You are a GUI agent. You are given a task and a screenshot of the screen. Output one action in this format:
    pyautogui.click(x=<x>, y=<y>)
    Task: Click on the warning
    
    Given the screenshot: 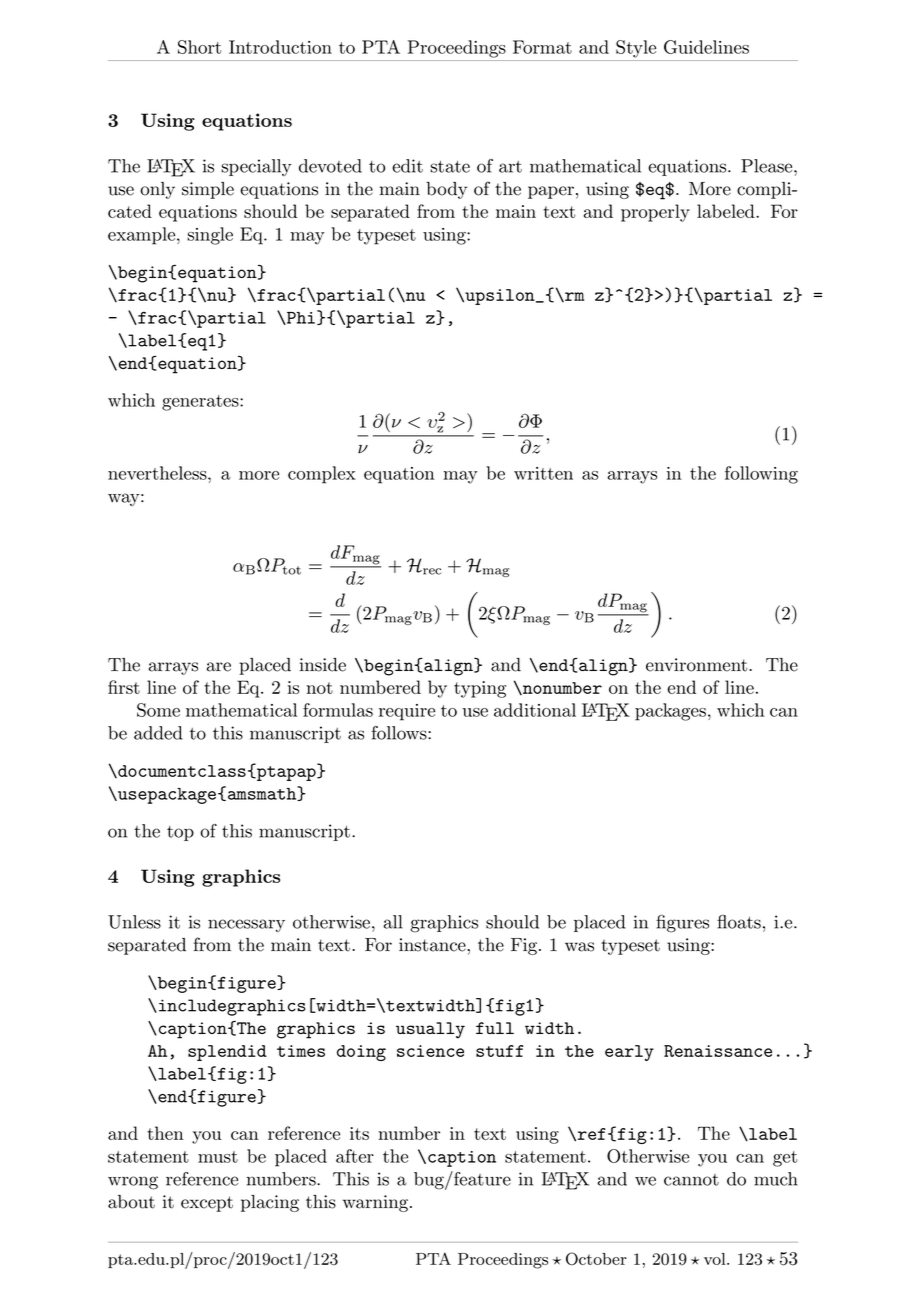 What is the action you would take?
    pyautogui.click(x=375, y=1203)
